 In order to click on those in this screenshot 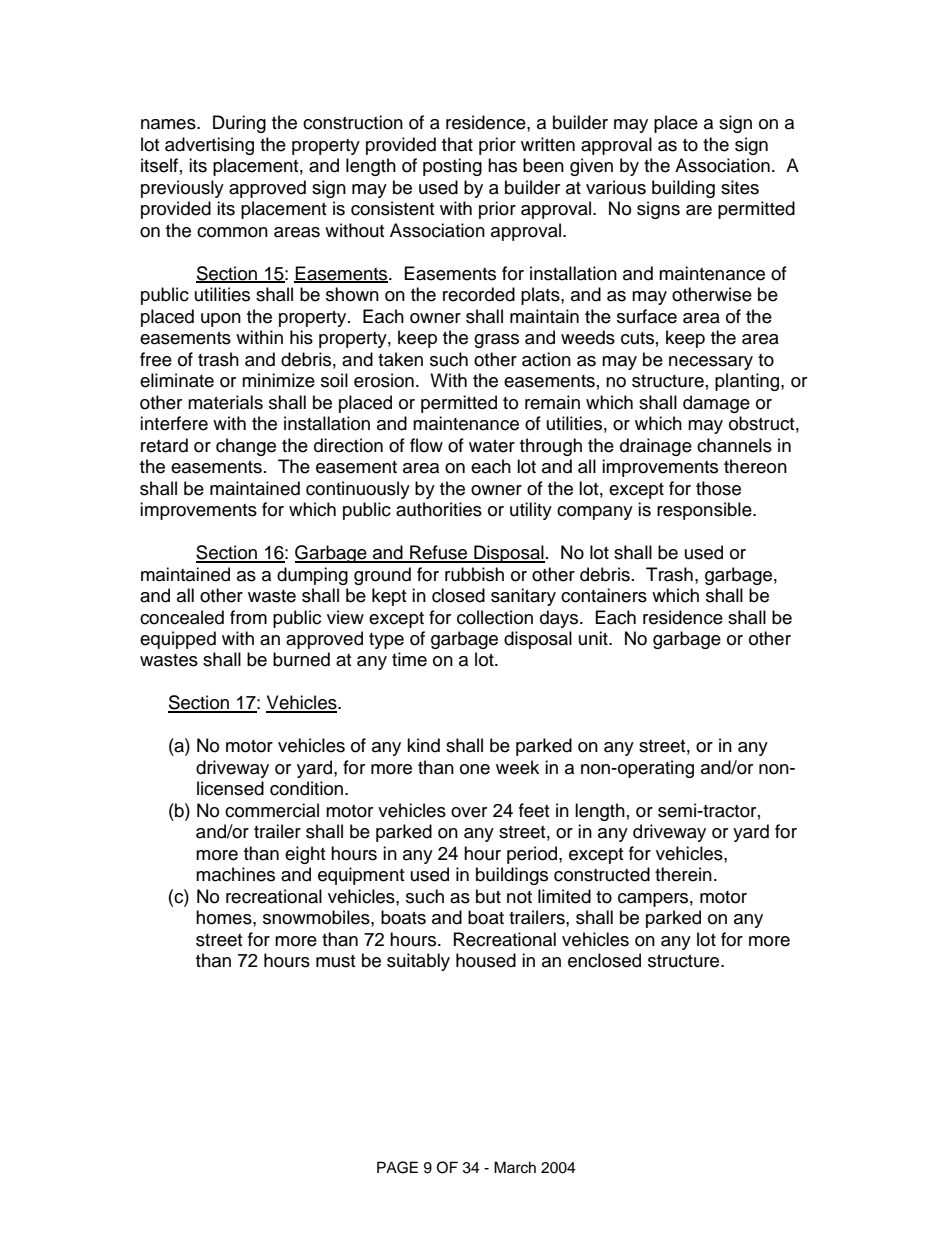, I will do `click(718, 488)`.
